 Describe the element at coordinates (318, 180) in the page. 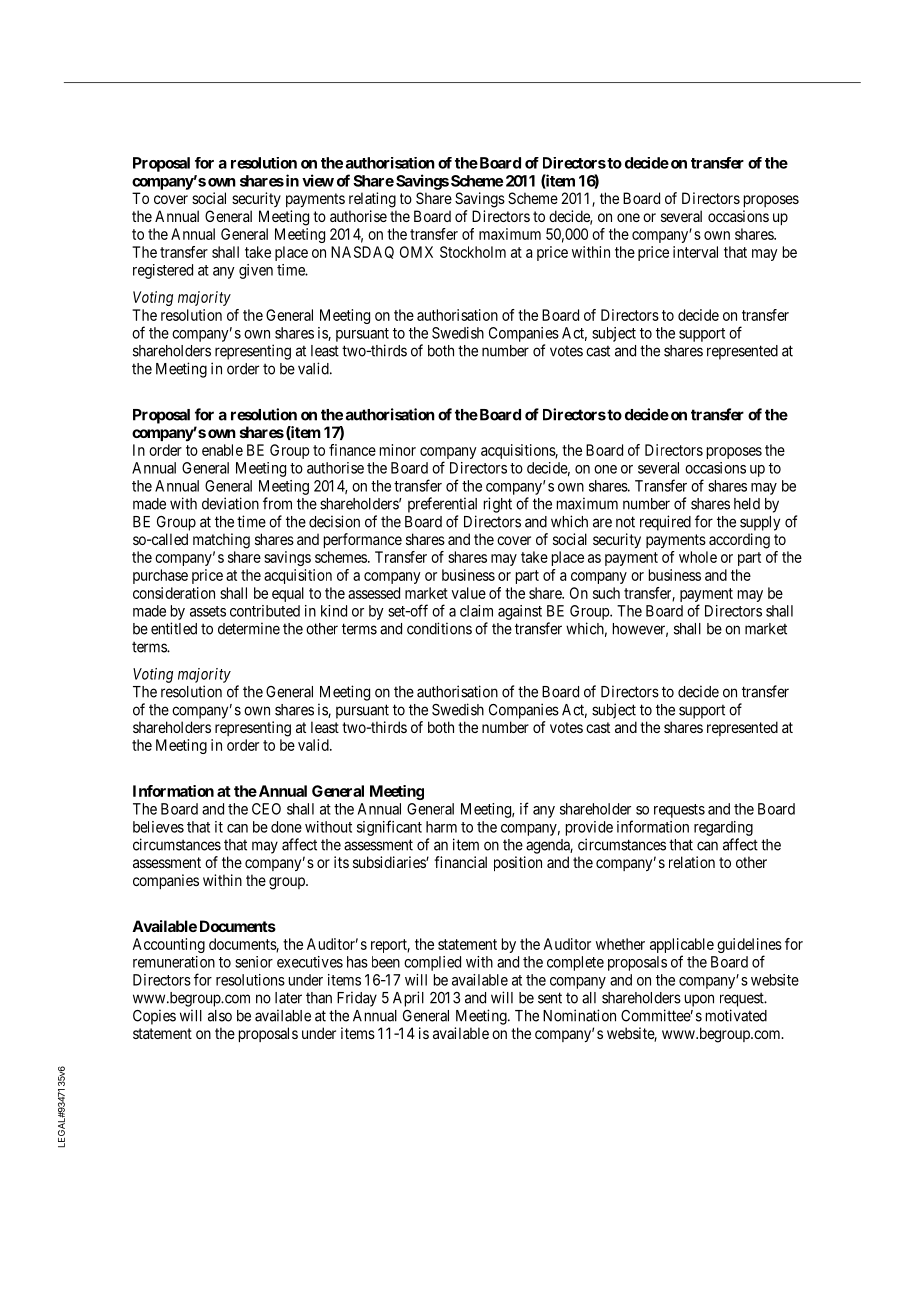

I see `view` at that location.
